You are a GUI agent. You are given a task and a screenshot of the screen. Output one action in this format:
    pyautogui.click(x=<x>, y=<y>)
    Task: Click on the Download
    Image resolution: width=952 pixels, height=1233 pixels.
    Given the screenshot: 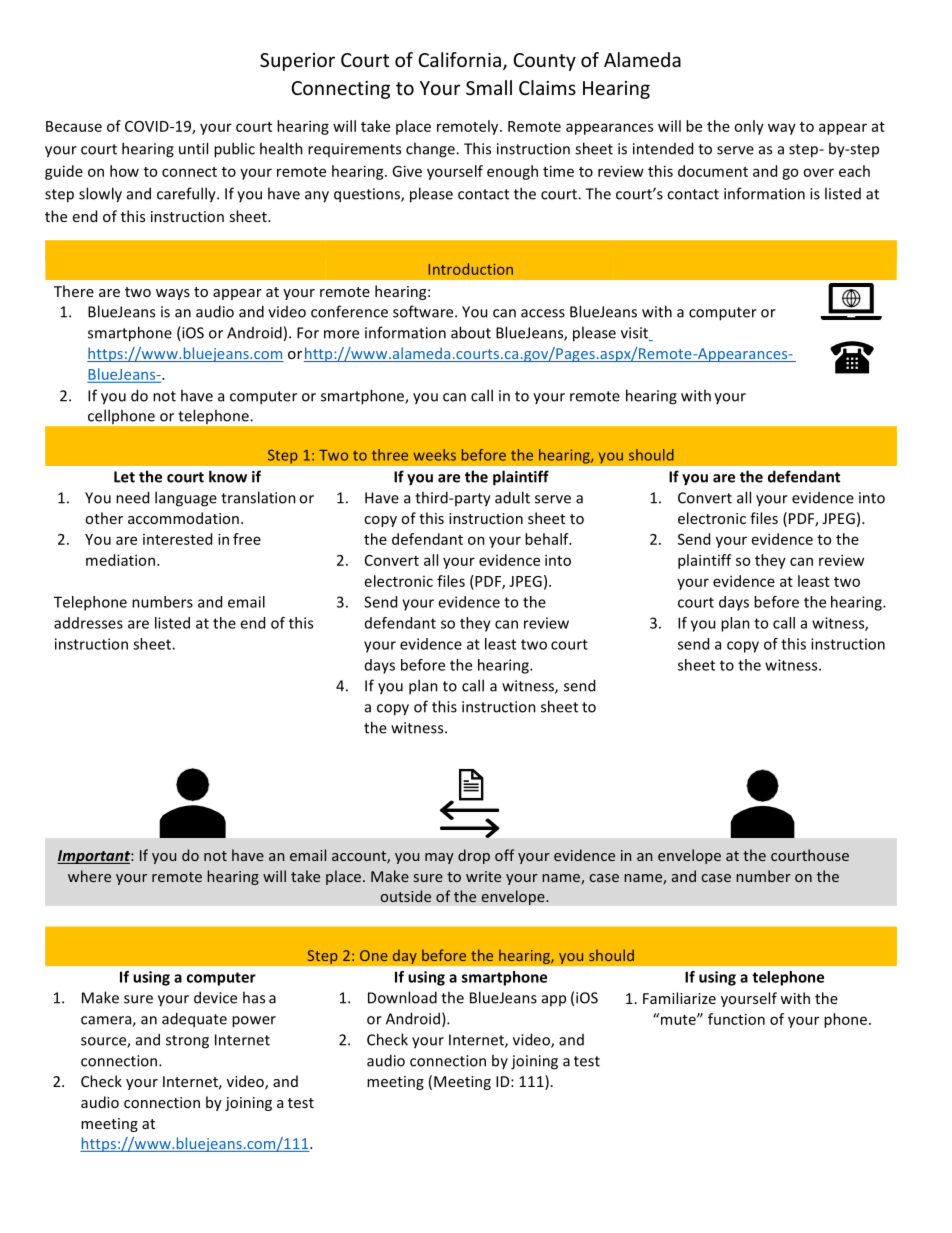 What is the action you would take?
    pyautogui.click(x=402, y=997)
